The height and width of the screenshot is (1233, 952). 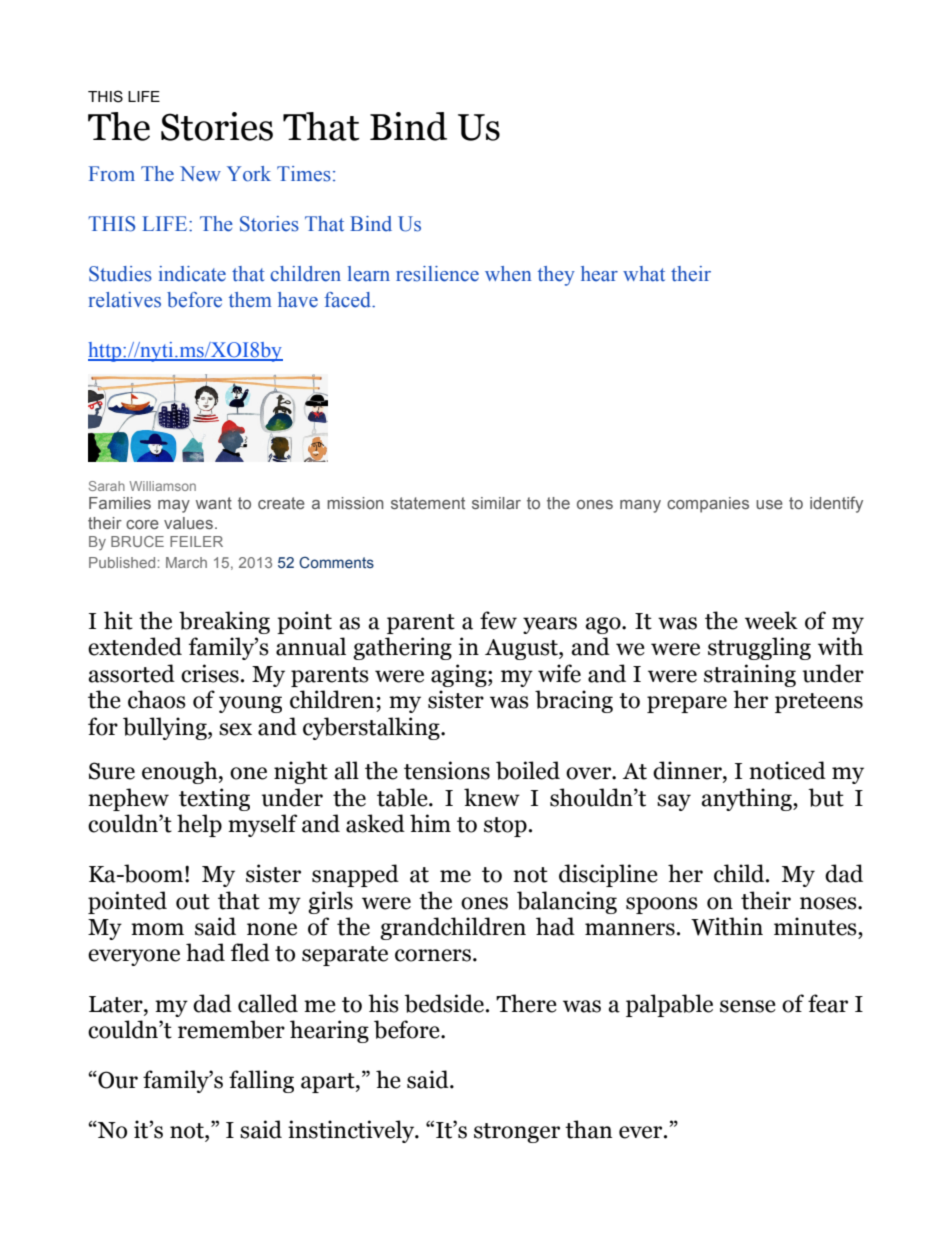 I want to click on noticed, so click(x=787, y=770).
